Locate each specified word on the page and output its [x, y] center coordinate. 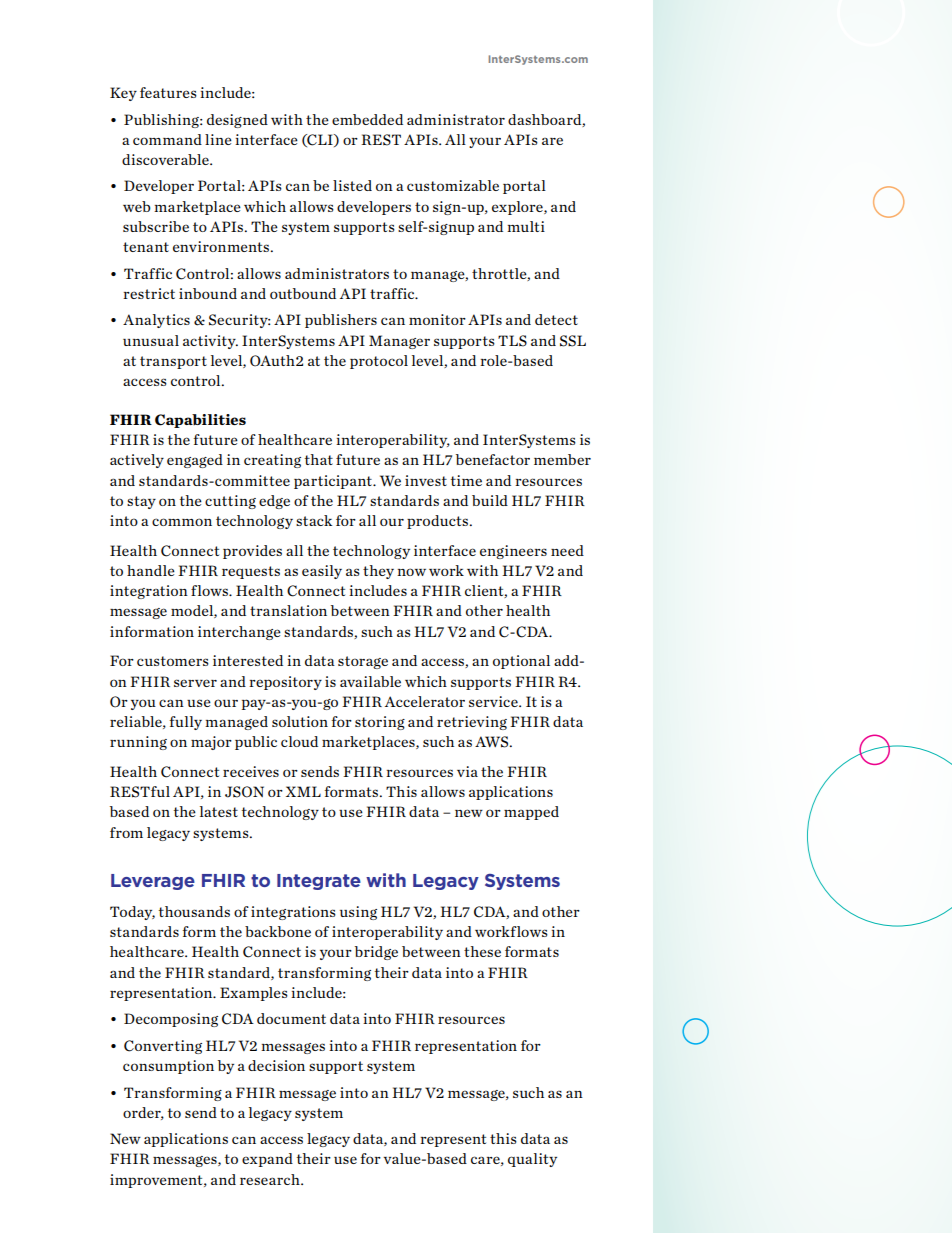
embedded [367, 119]
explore [518, 208]
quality [532, 1160]
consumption [168, 1067]
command [167, 139]
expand [267, 1160]
